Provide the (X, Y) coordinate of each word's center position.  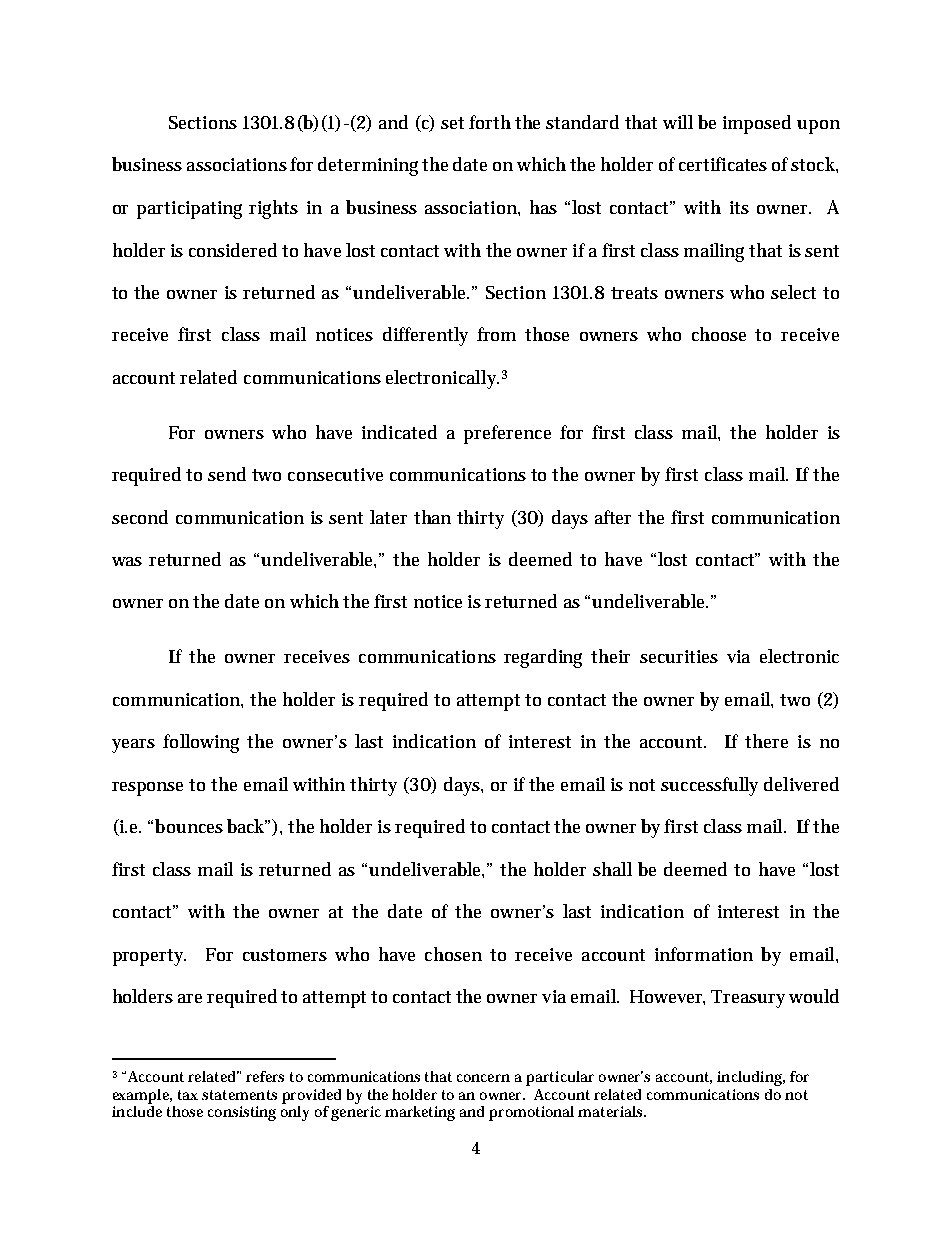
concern (483, 1078)
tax (188, 1095)
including (751, 1078)
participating (189, 210)
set (452, 123)
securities (679, 656)
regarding (543, 658)
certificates (723, 164)
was (127, 561)
